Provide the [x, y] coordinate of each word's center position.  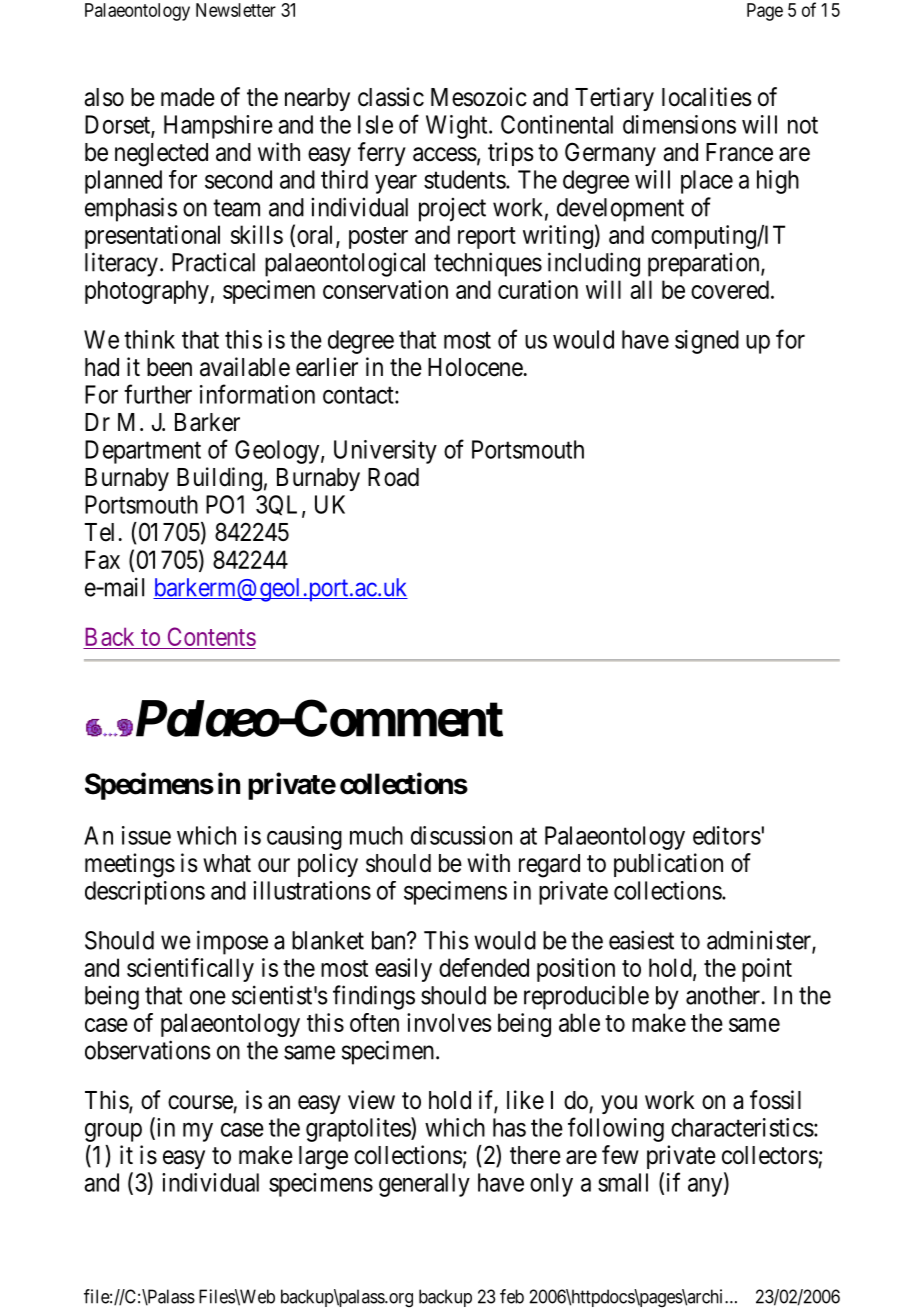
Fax [102, 559]
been [169, 367]
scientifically [190, 970]
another [724, 995]
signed [707, 342]
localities [707, 97]
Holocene [475, 367]
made [188, 97]
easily [403, 970]
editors [727, 835]
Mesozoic [479, 97]
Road [393, 477]
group [113, 1132]
